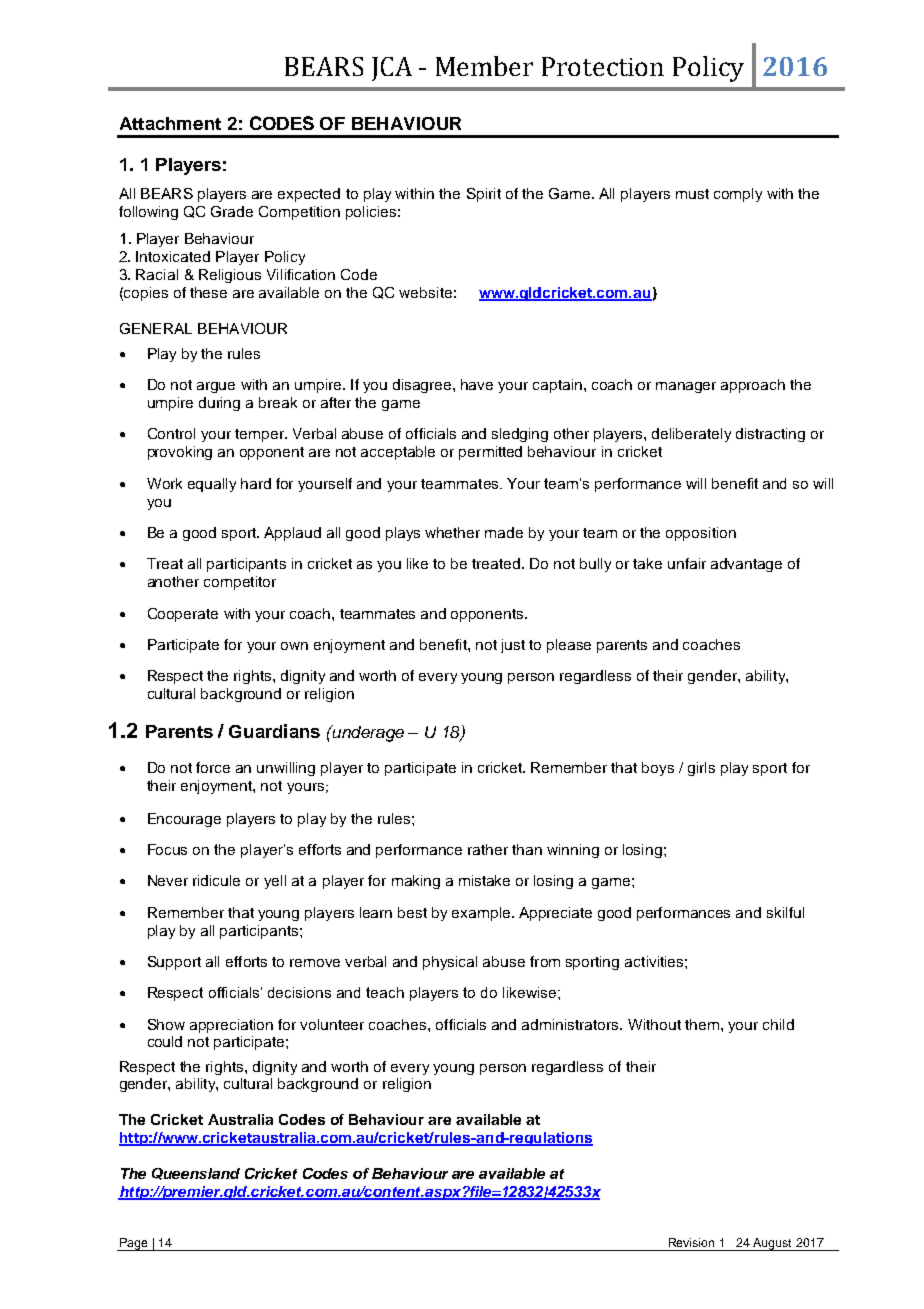 The width and height of the screenshot is (924, 1309). Describe the element at coordinates (212, 485) in the screenshot. I see `equally` at that location.
